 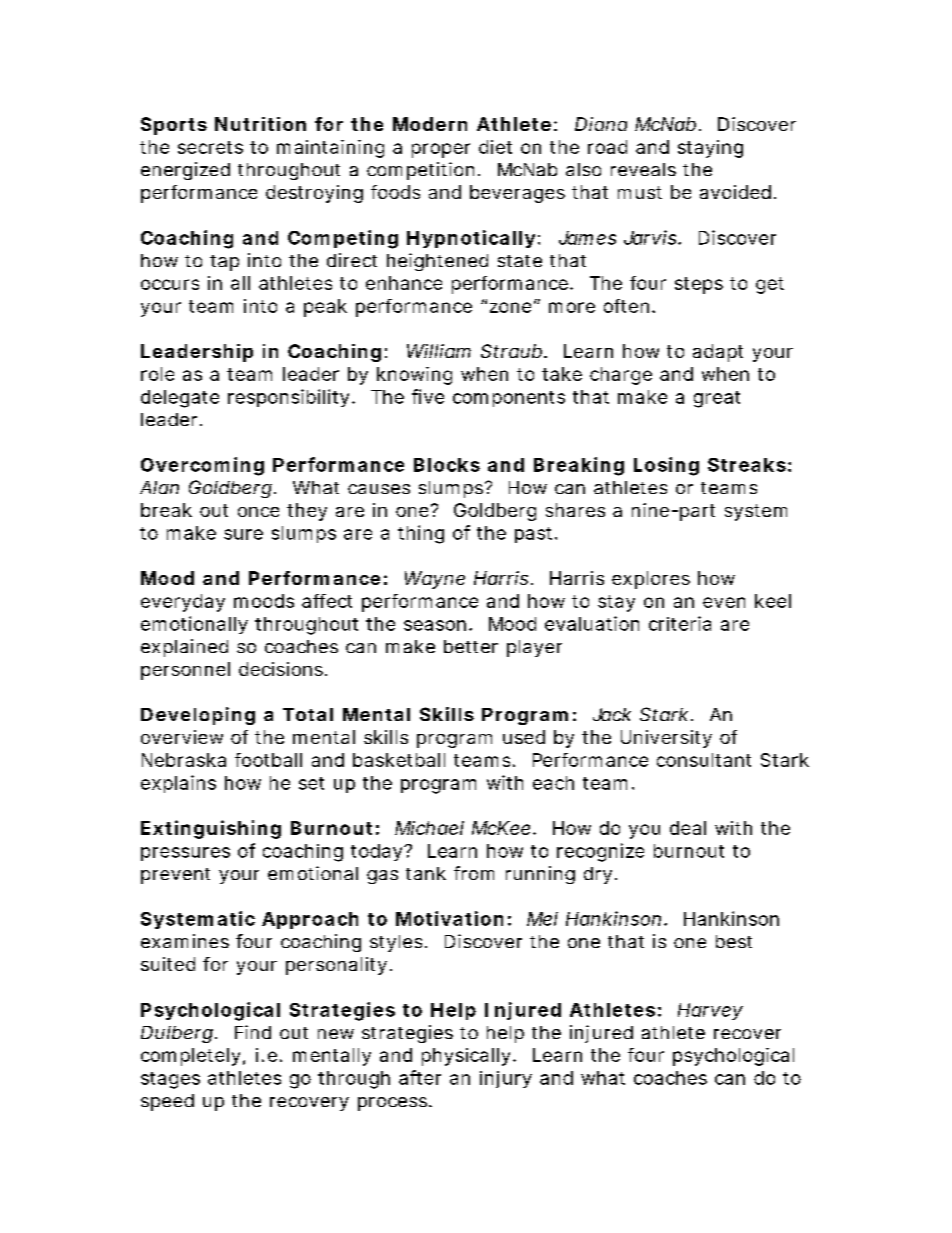 I want to click on completely, so click(x=190, y=1057).
